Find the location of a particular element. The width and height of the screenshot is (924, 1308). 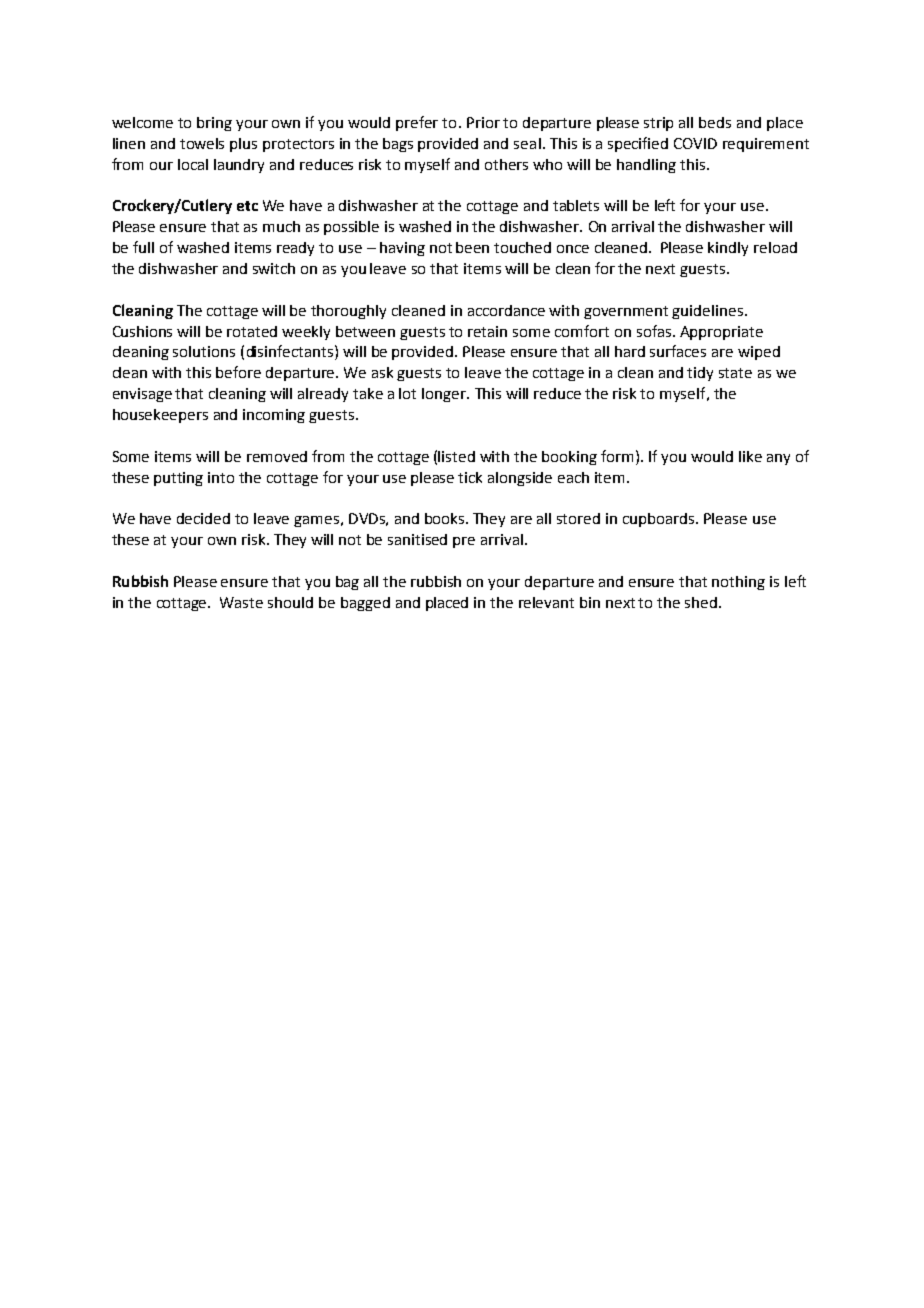

guidelines is located at coordinates (707, 312).
